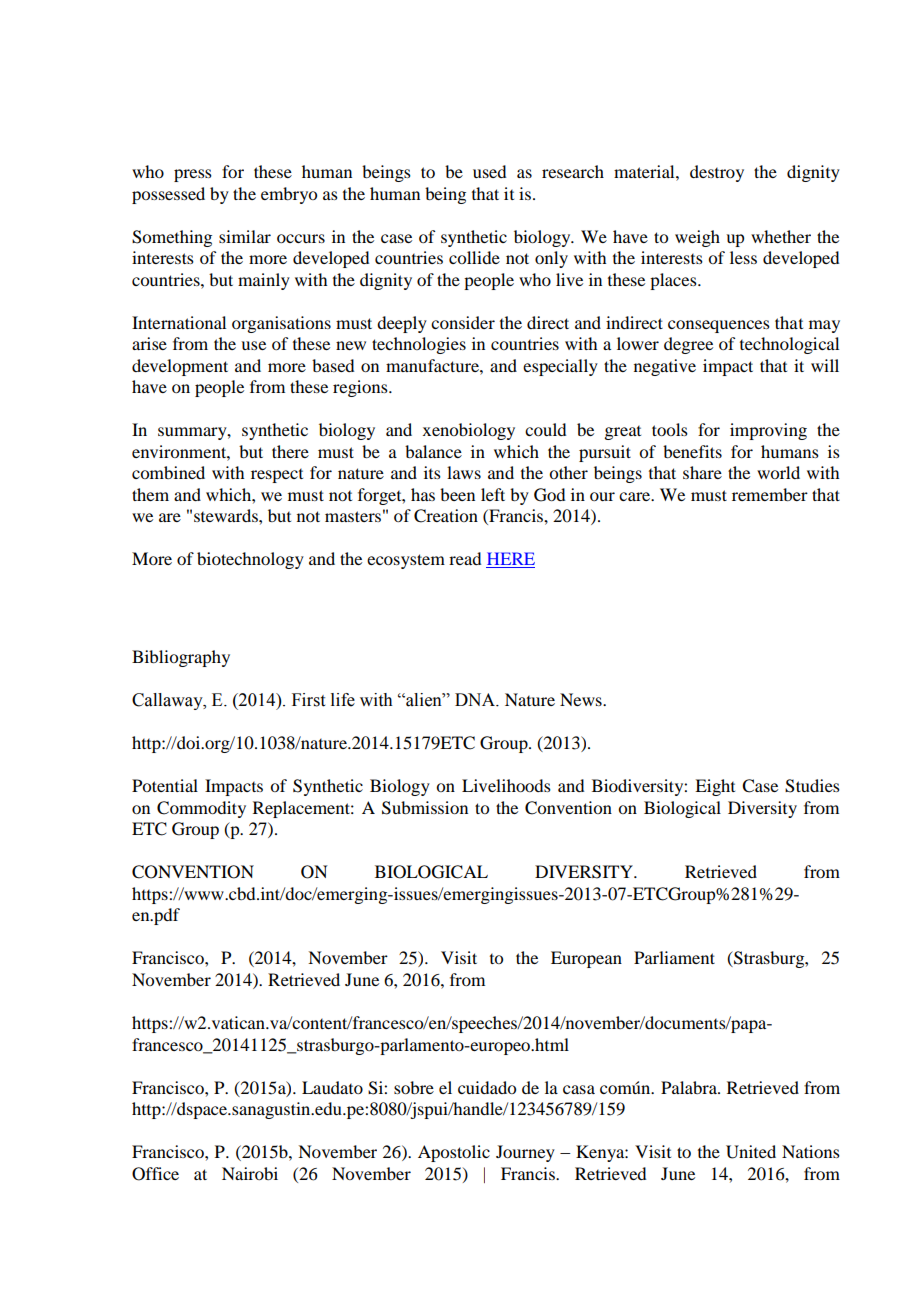 Image resolution: width=924 pixels, height=1307 pixels. I want to click on Apostolic, so click(454, 1153).
